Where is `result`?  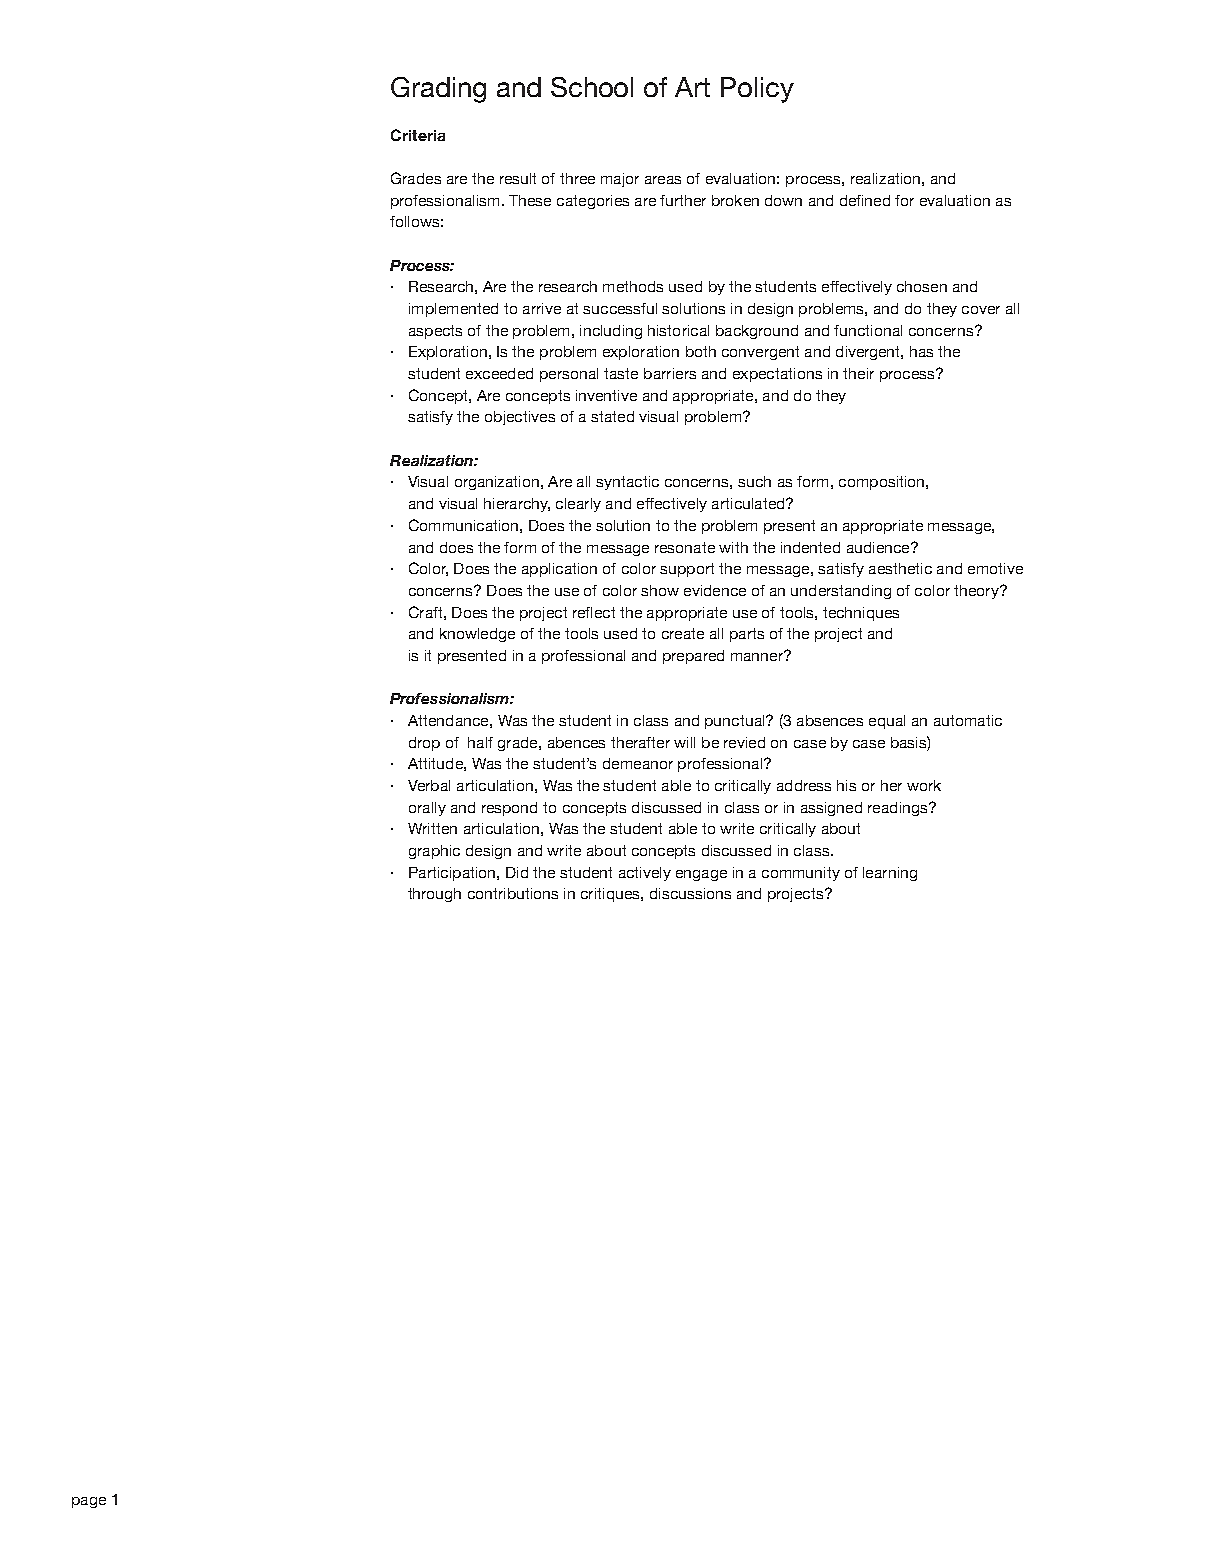
result is located at coordinates (518, 178).
